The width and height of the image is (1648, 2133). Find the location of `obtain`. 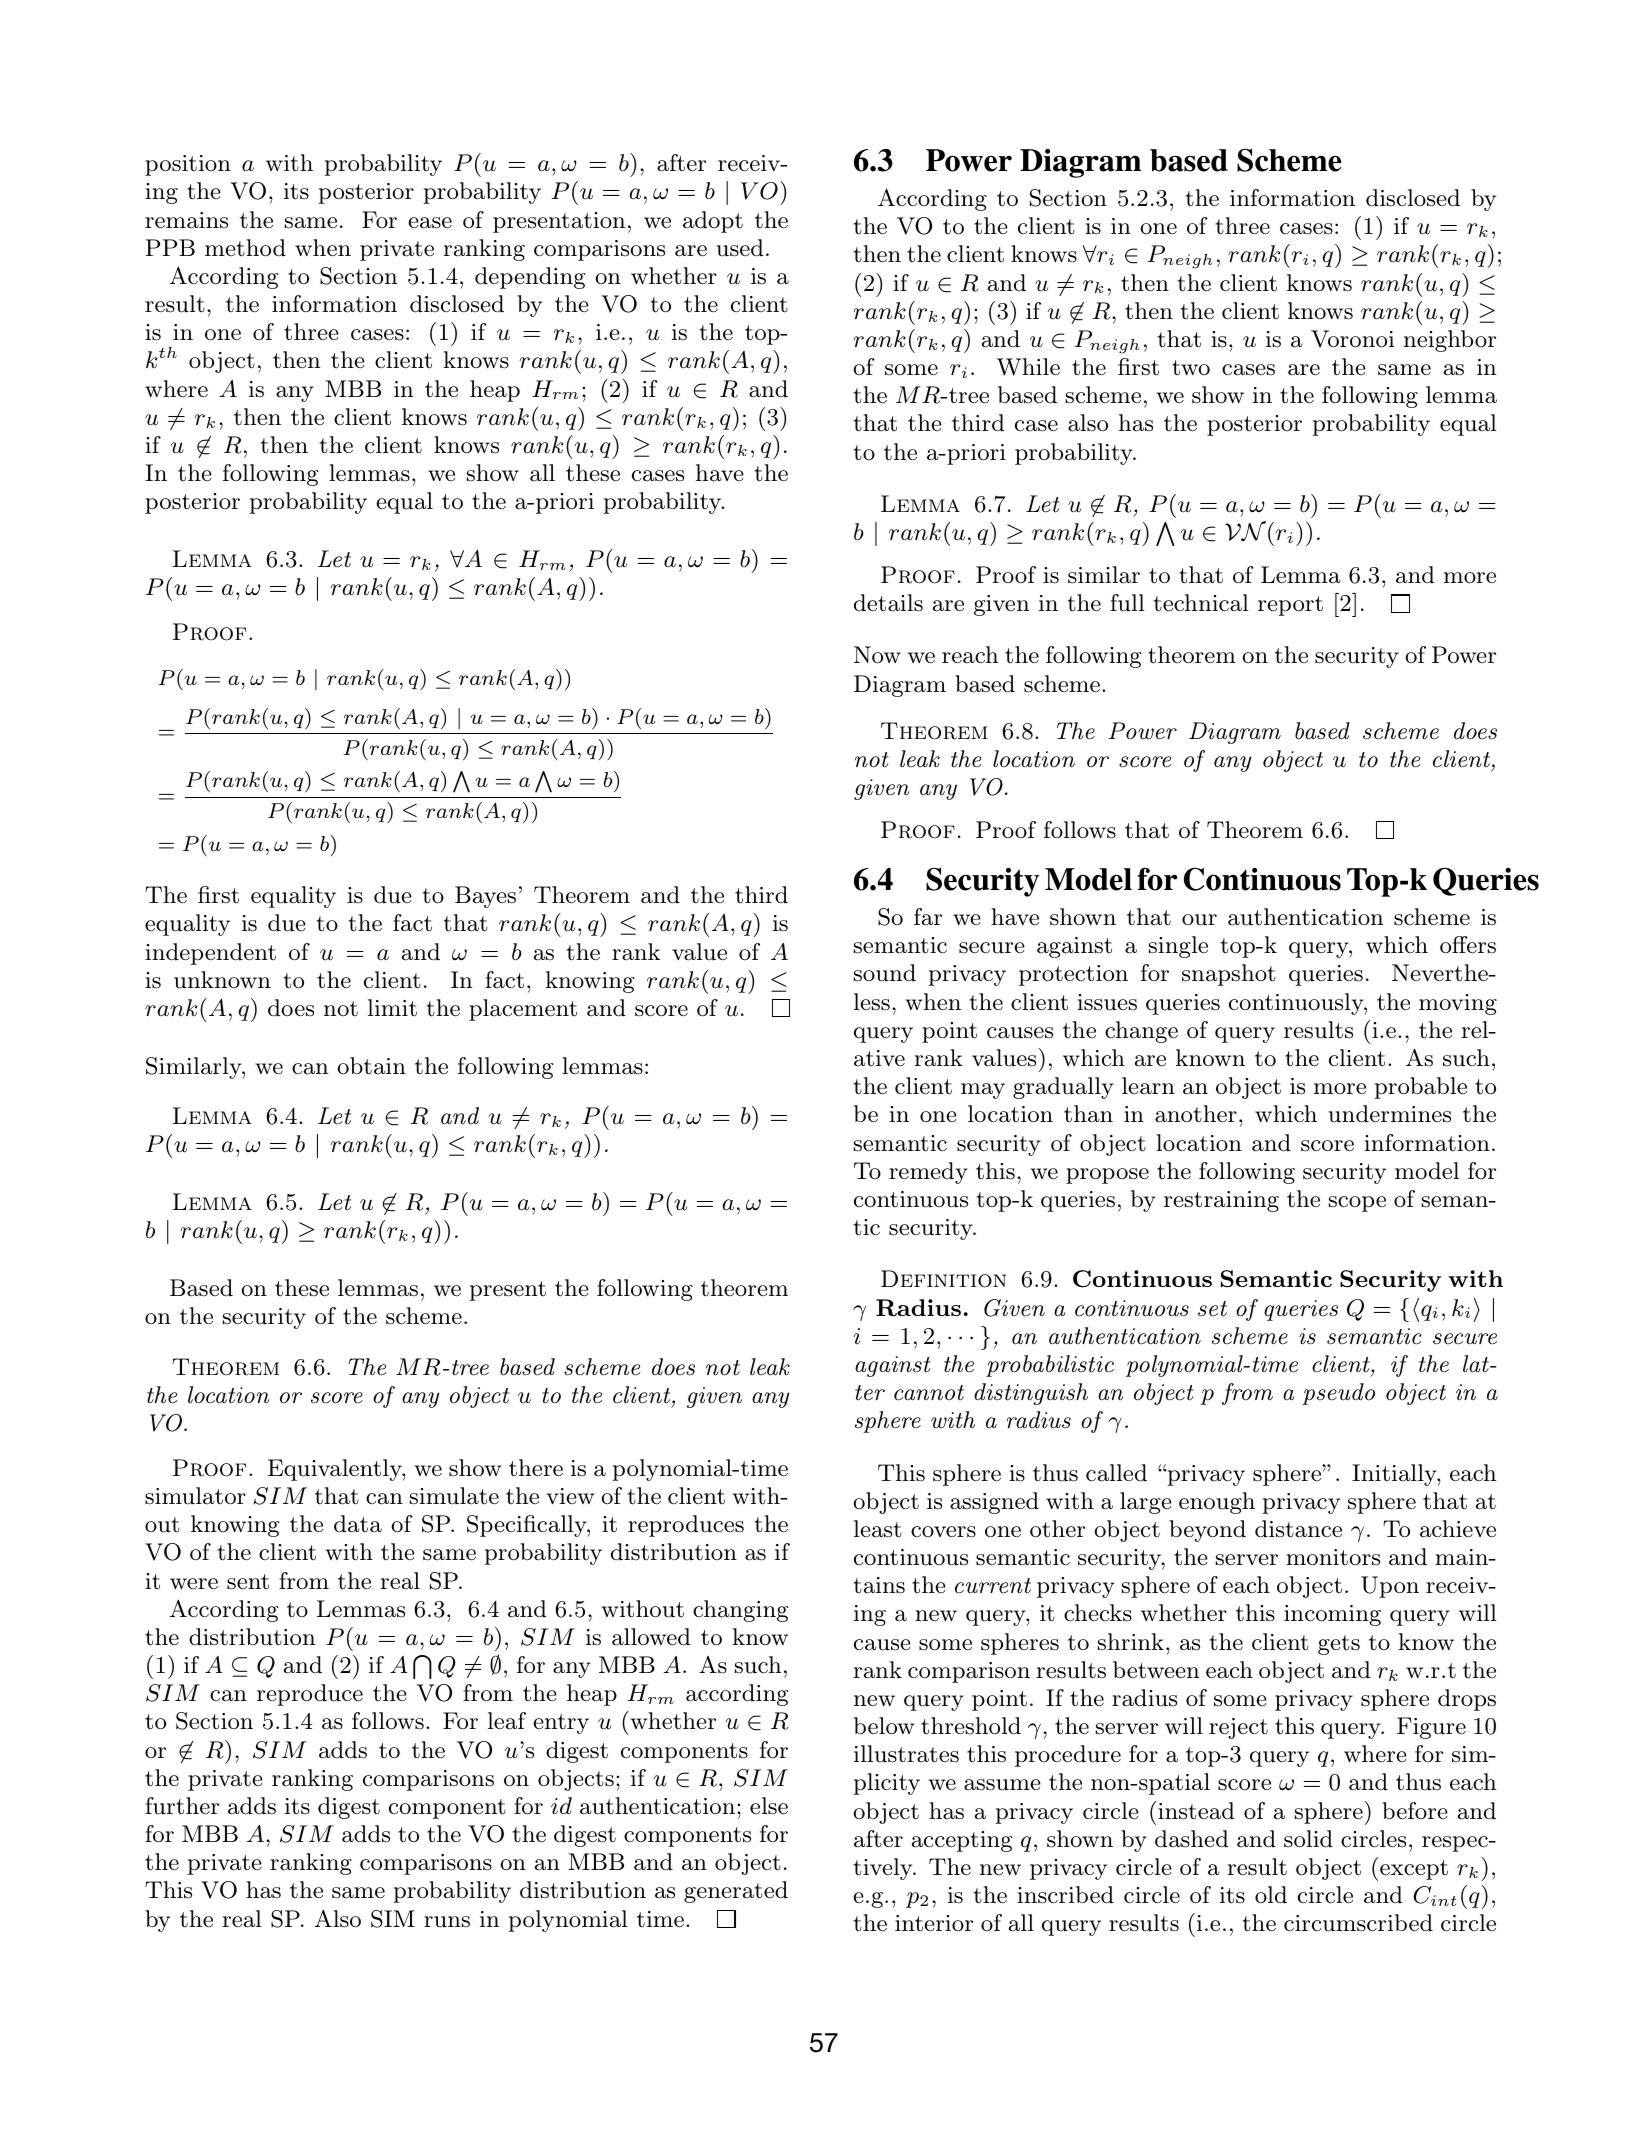

obtain is located at coordinates (371, 1066).
